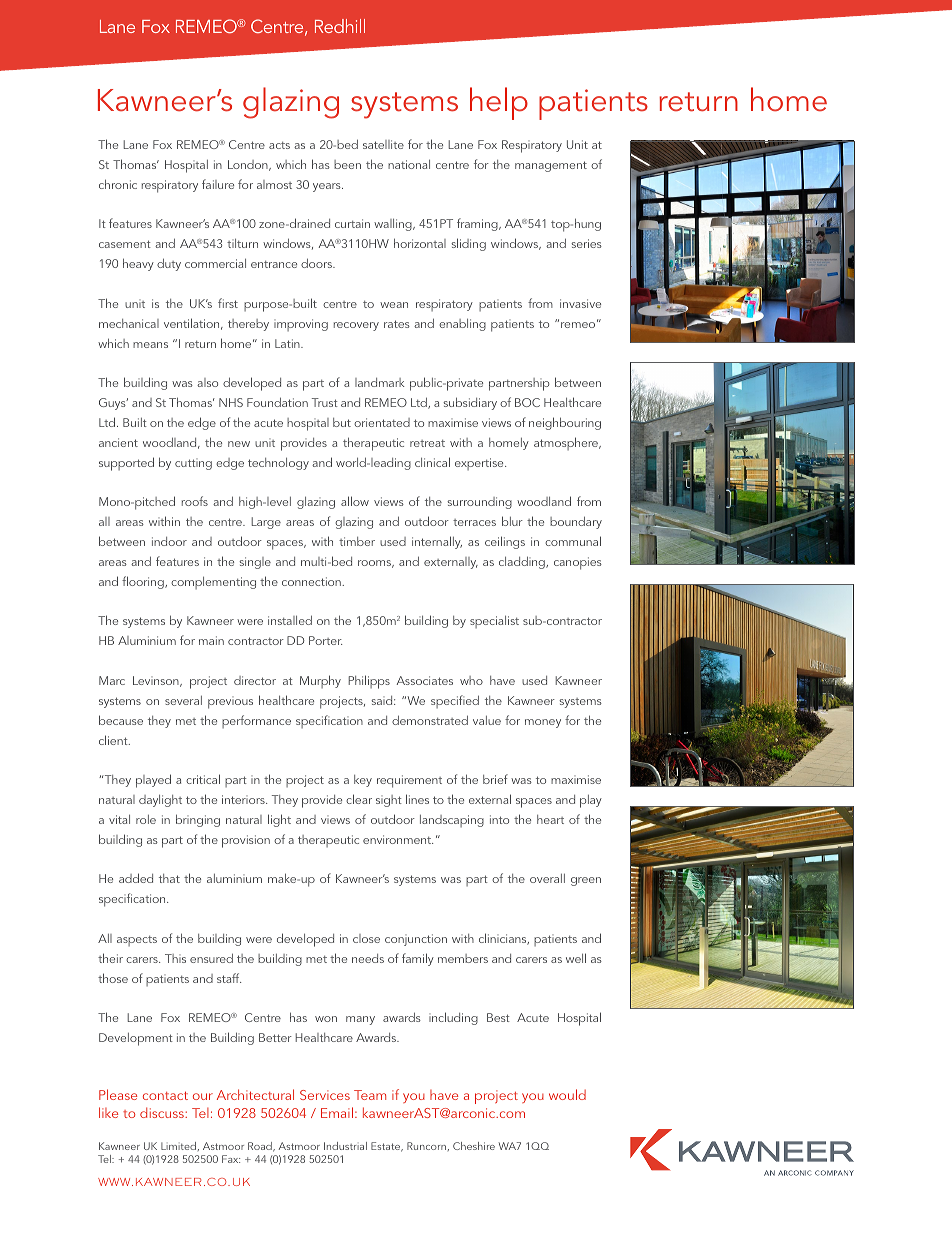  I want to click on discuss, so click(163, 1112).
